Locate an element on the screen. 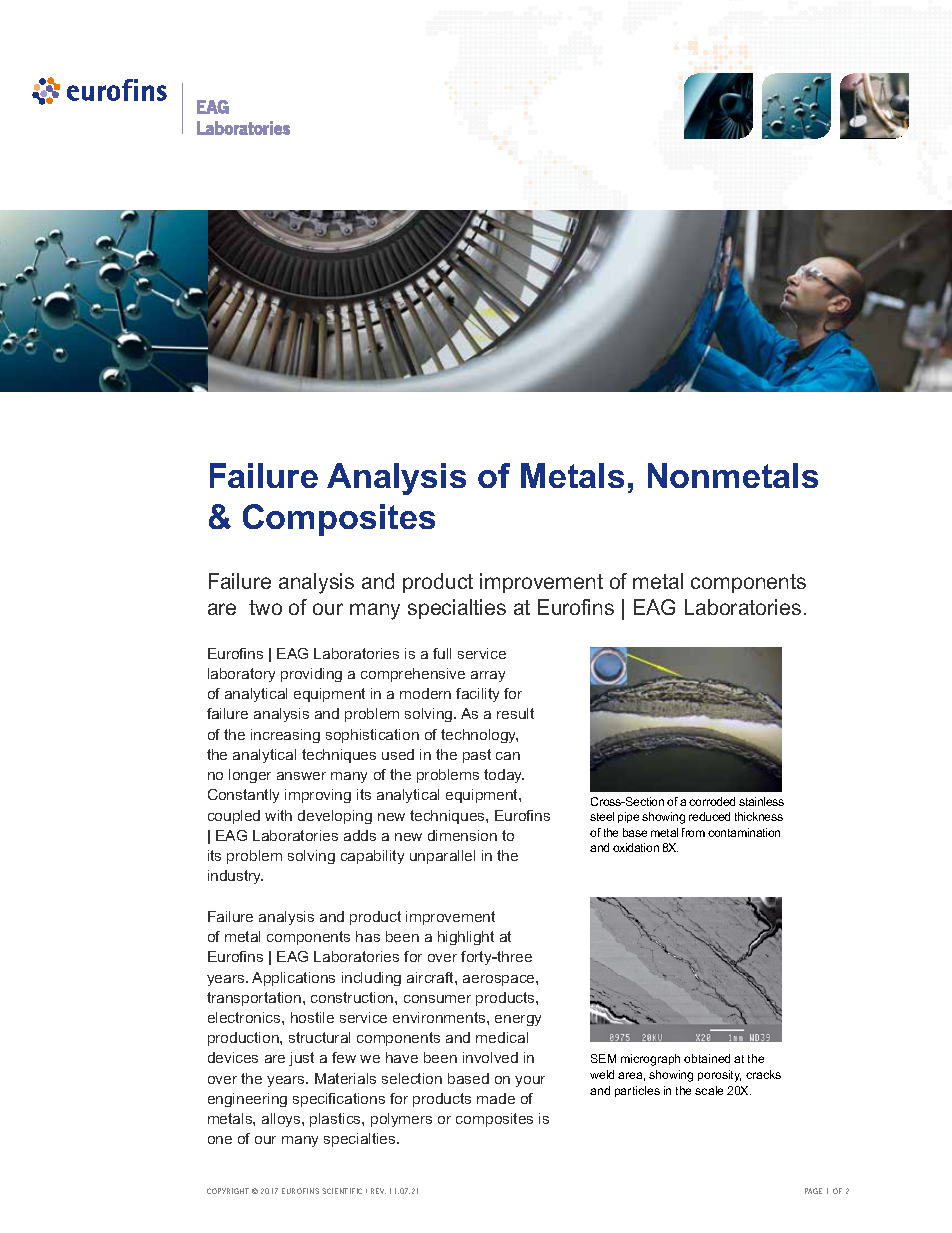 The image size is (952, 1233). aerospace is located at coordinates (500, 980).
